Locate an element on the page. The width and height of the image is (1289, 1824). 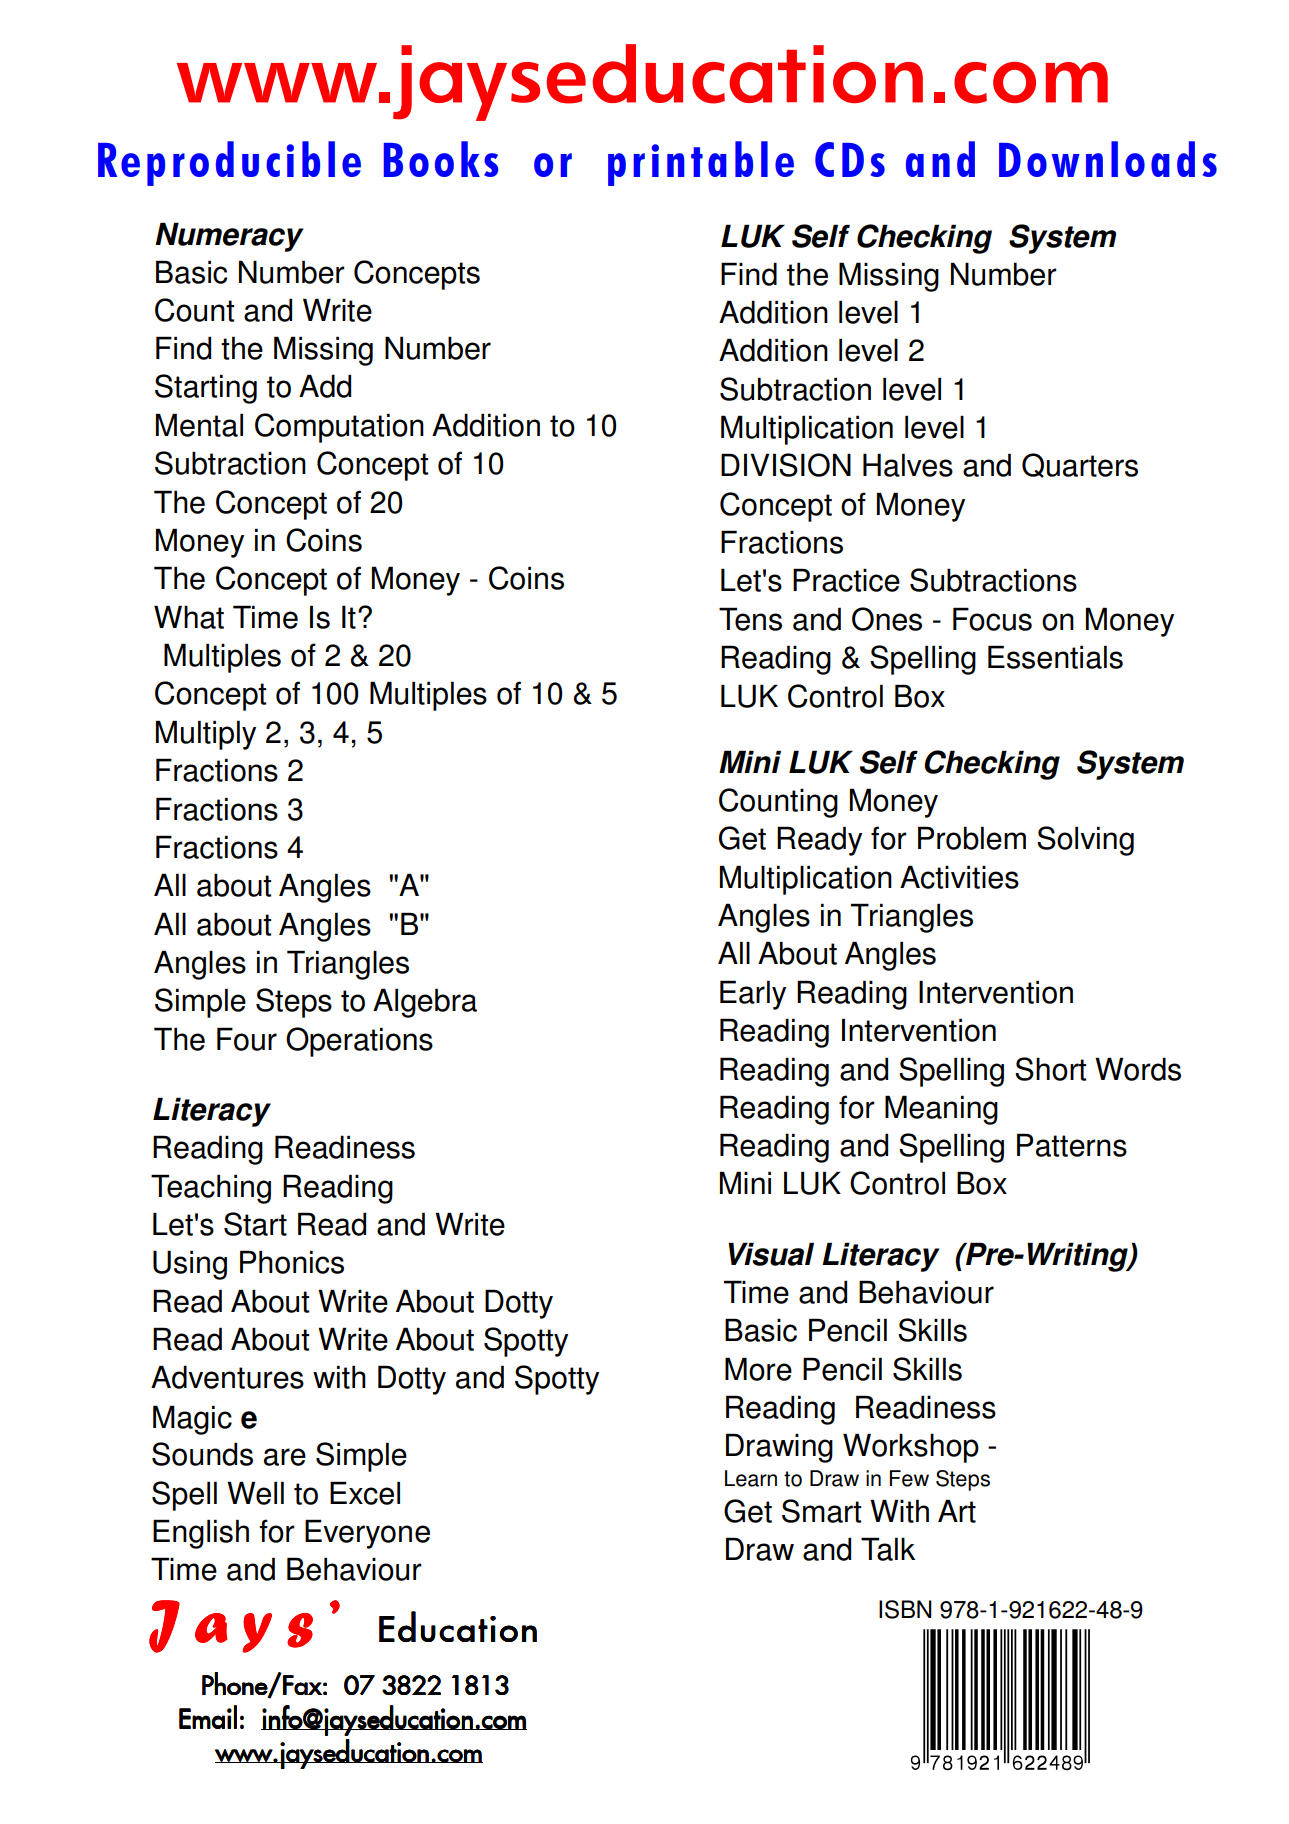
Early is located at coordinates (753, 995).
